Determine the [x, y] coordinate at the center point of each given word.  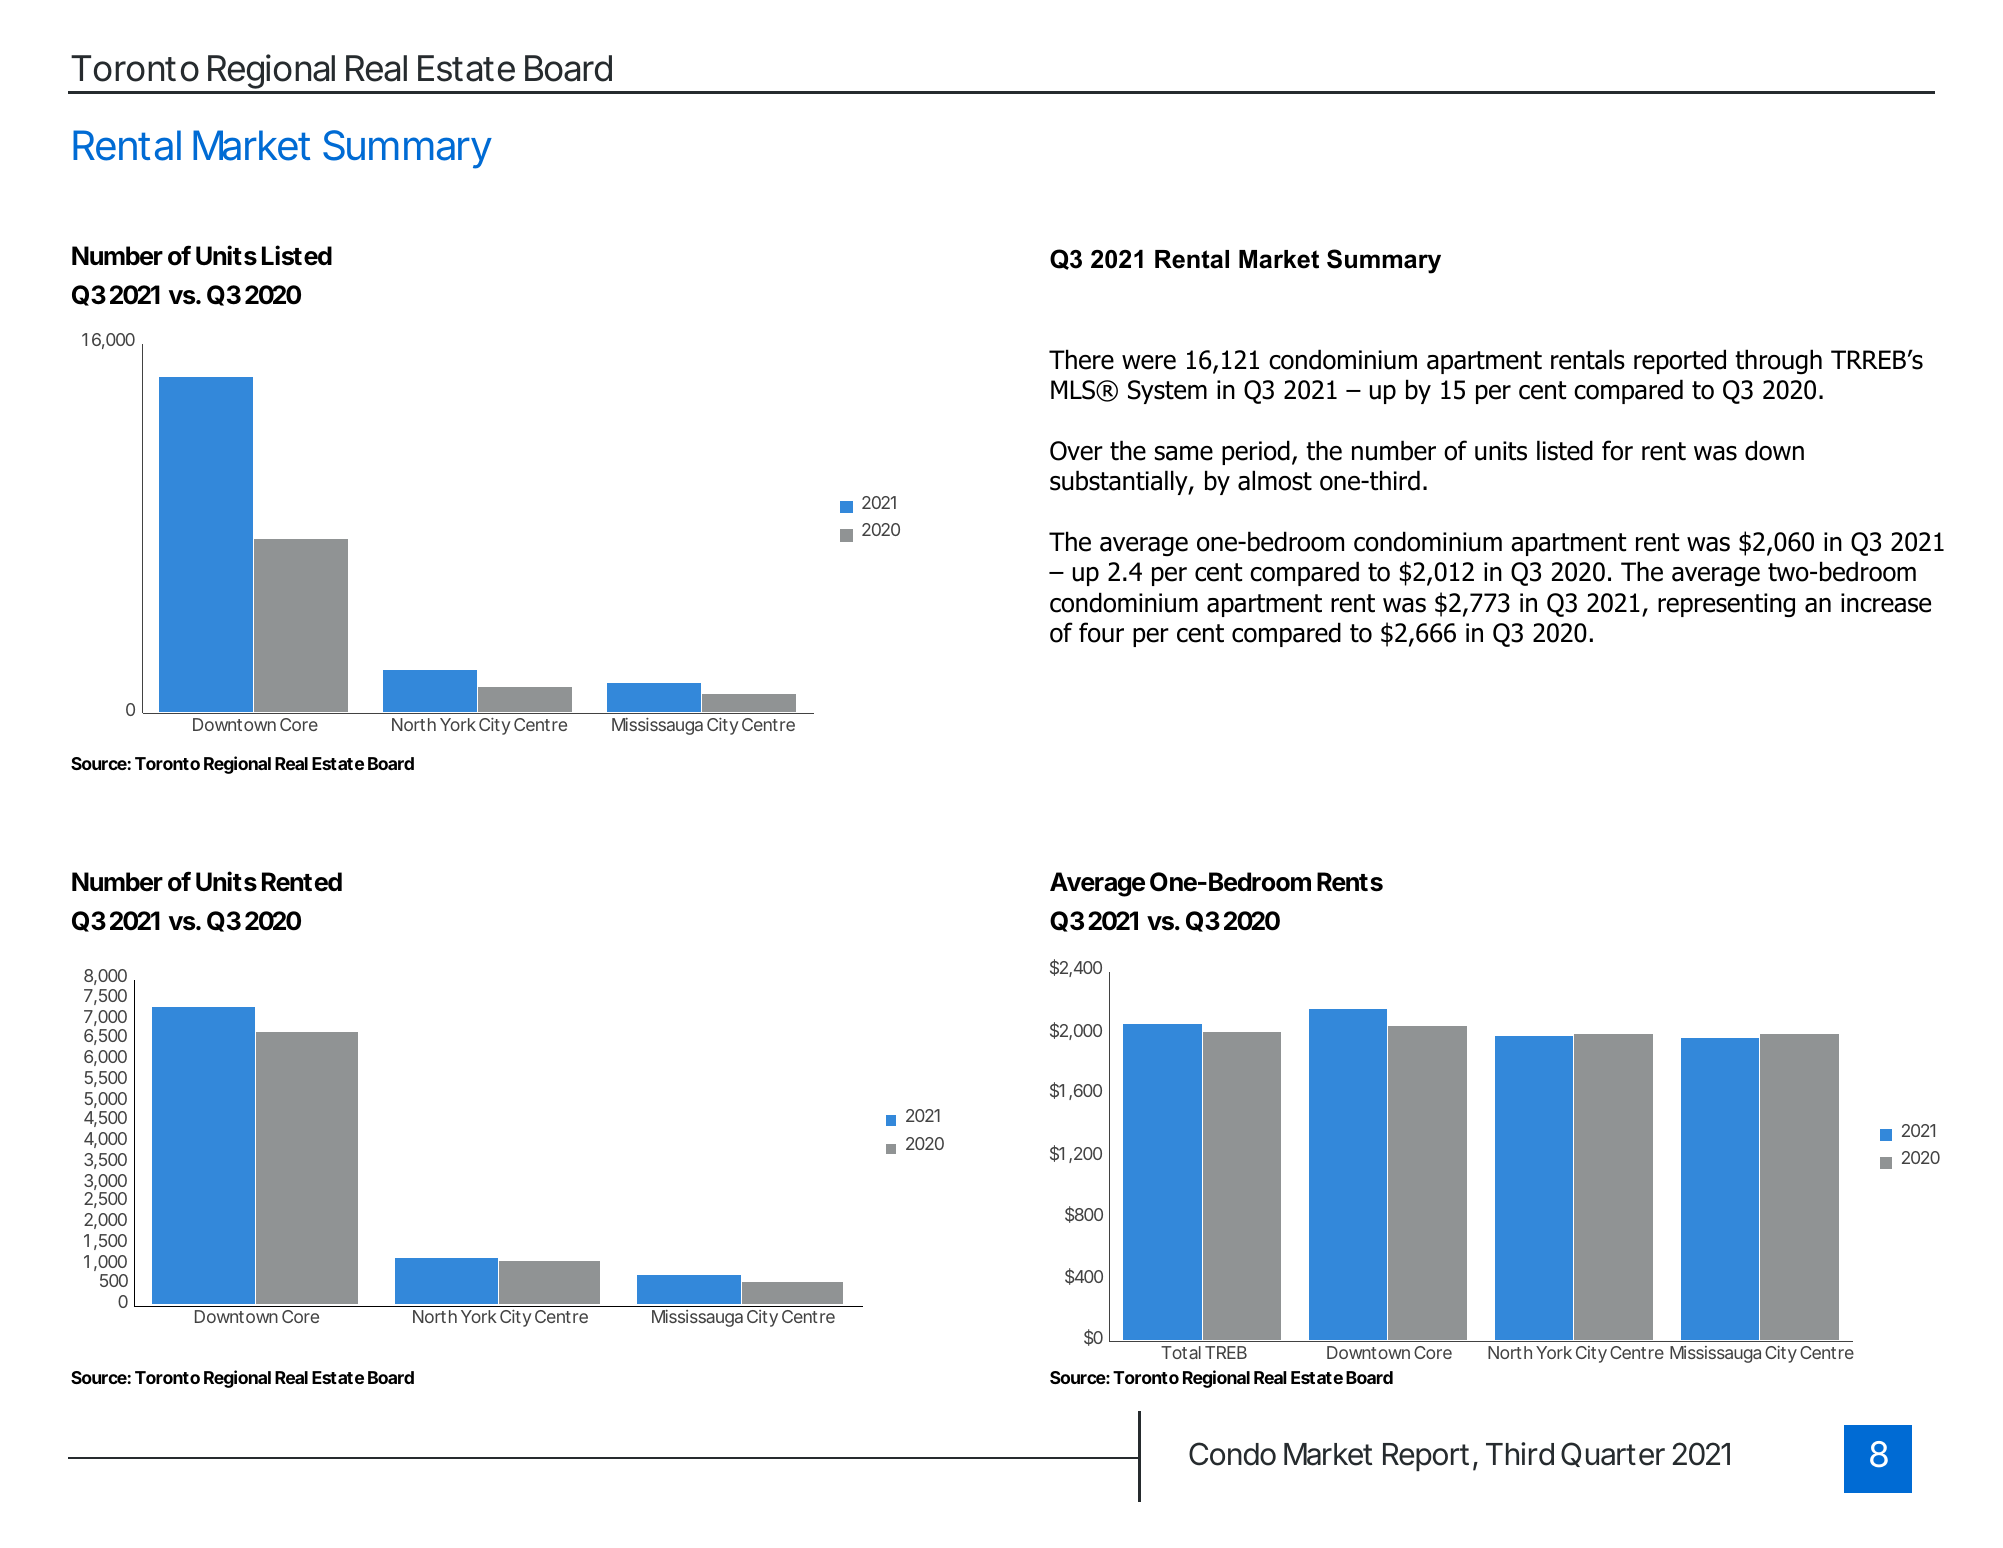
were [1149, 362]
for [1617, 450]
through [1778, 361]
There [1081, 359]
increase [1886, 603]
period [1256, 452]
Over [1076, 451]
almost [1275, 480]
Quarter [1613, 1454]
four [1101, 632]
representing [1726, 605]
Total [1181, 1352]
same [1184, 453]
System [1167, 392]
